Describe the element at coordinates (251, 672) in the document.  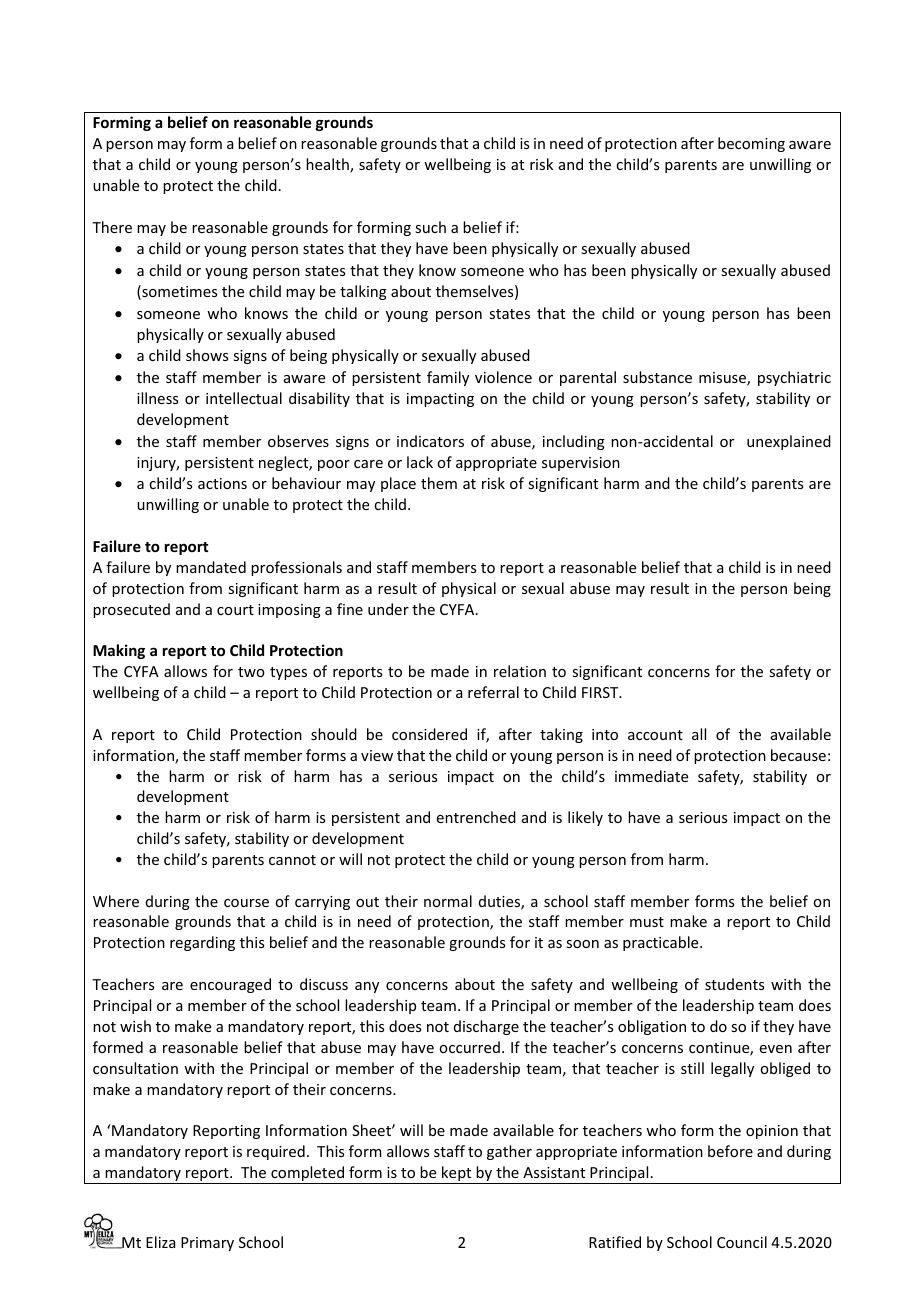
I see `two` at that location.
